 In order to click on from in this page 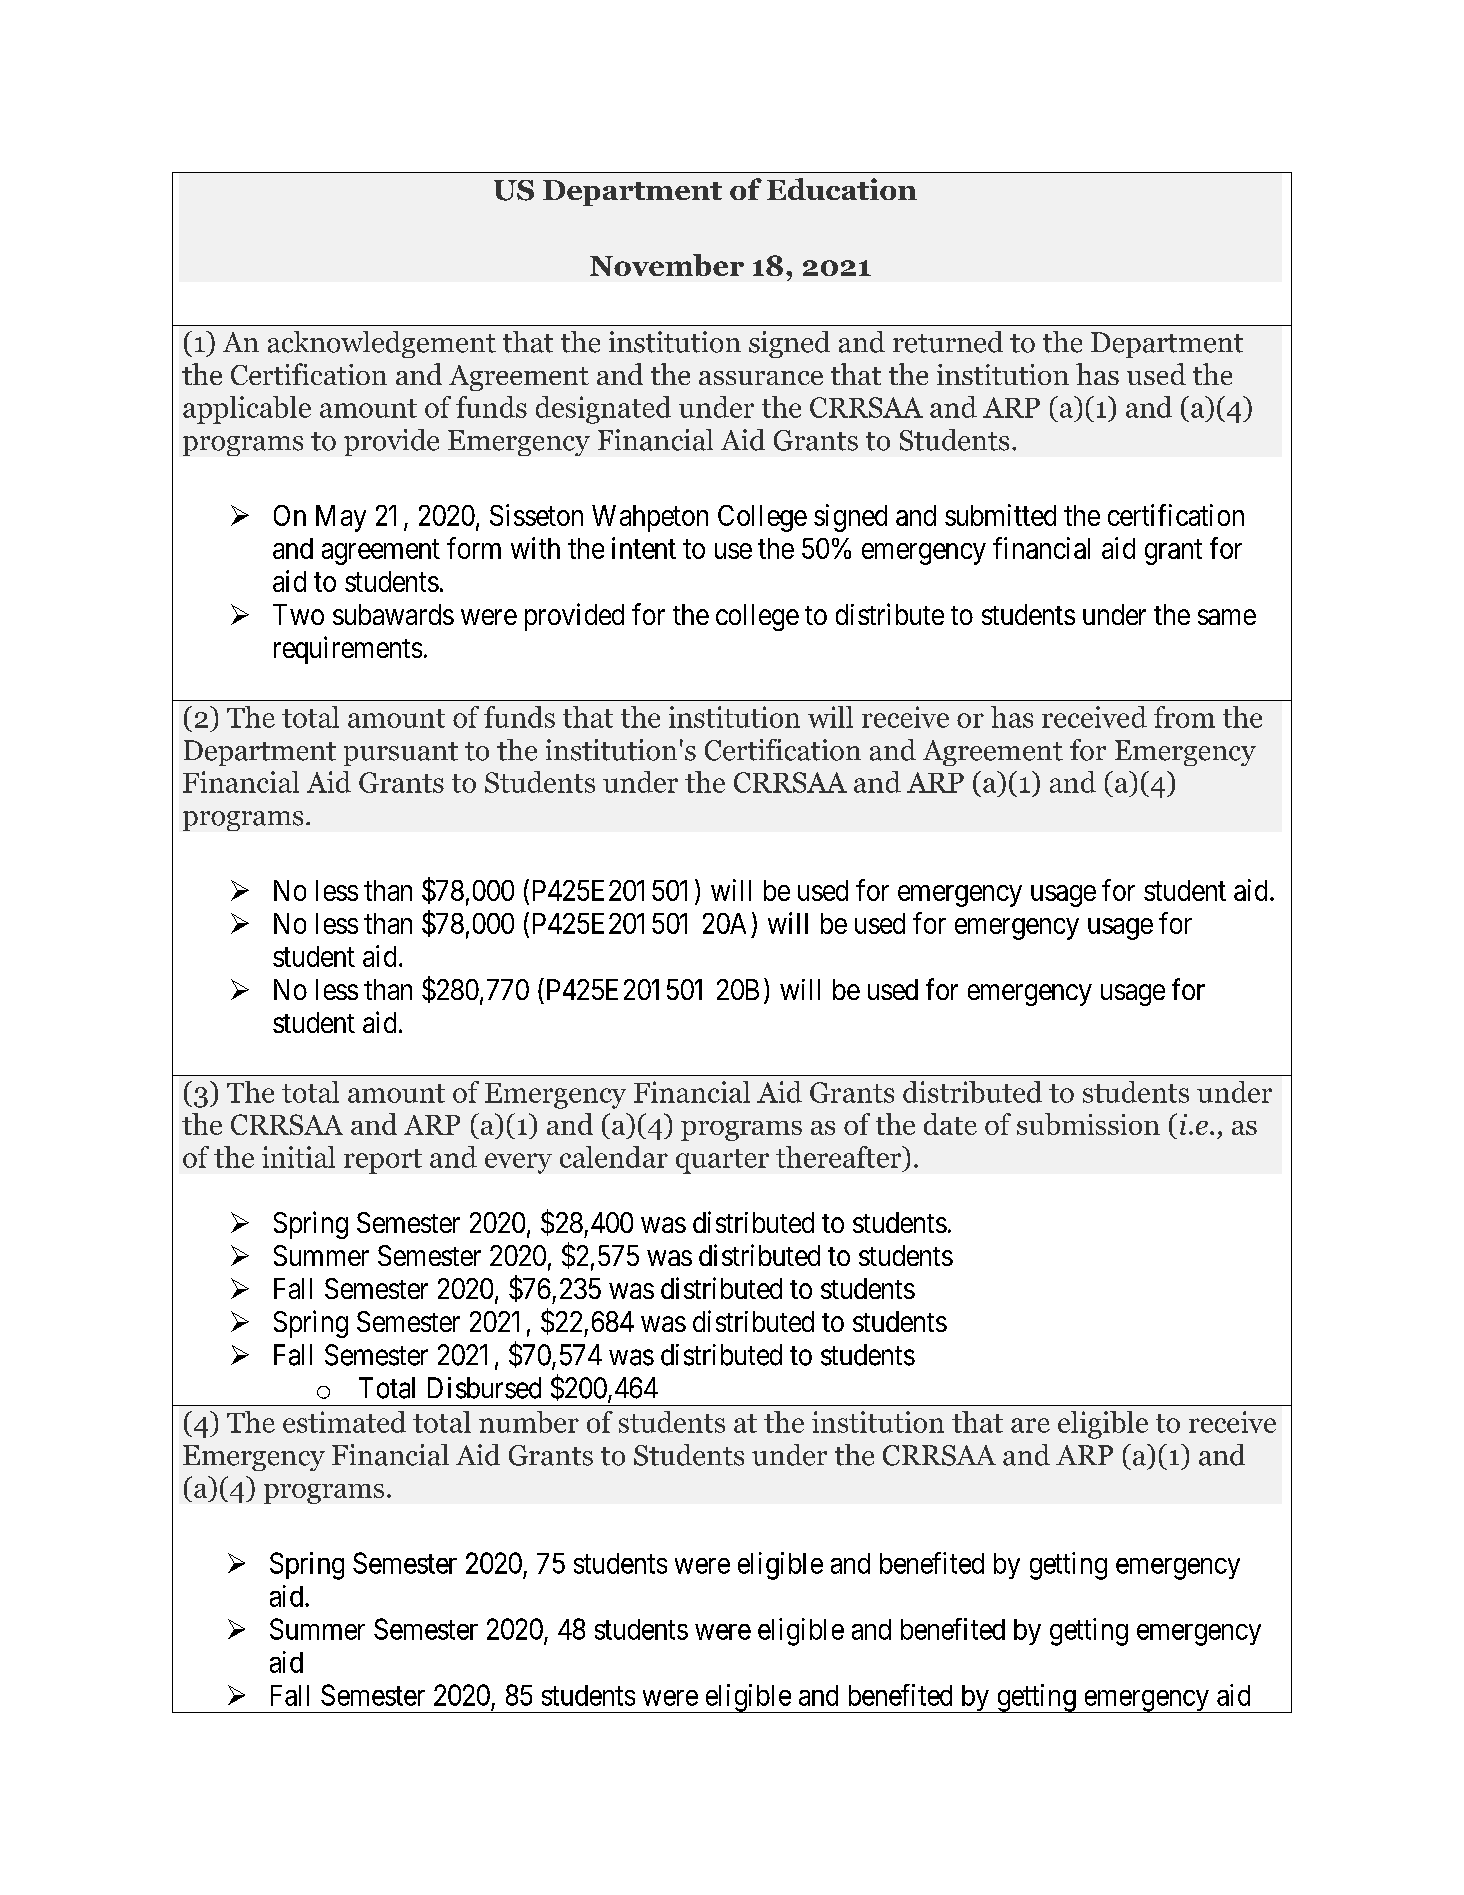, I will do `click(1184, 717)`.
